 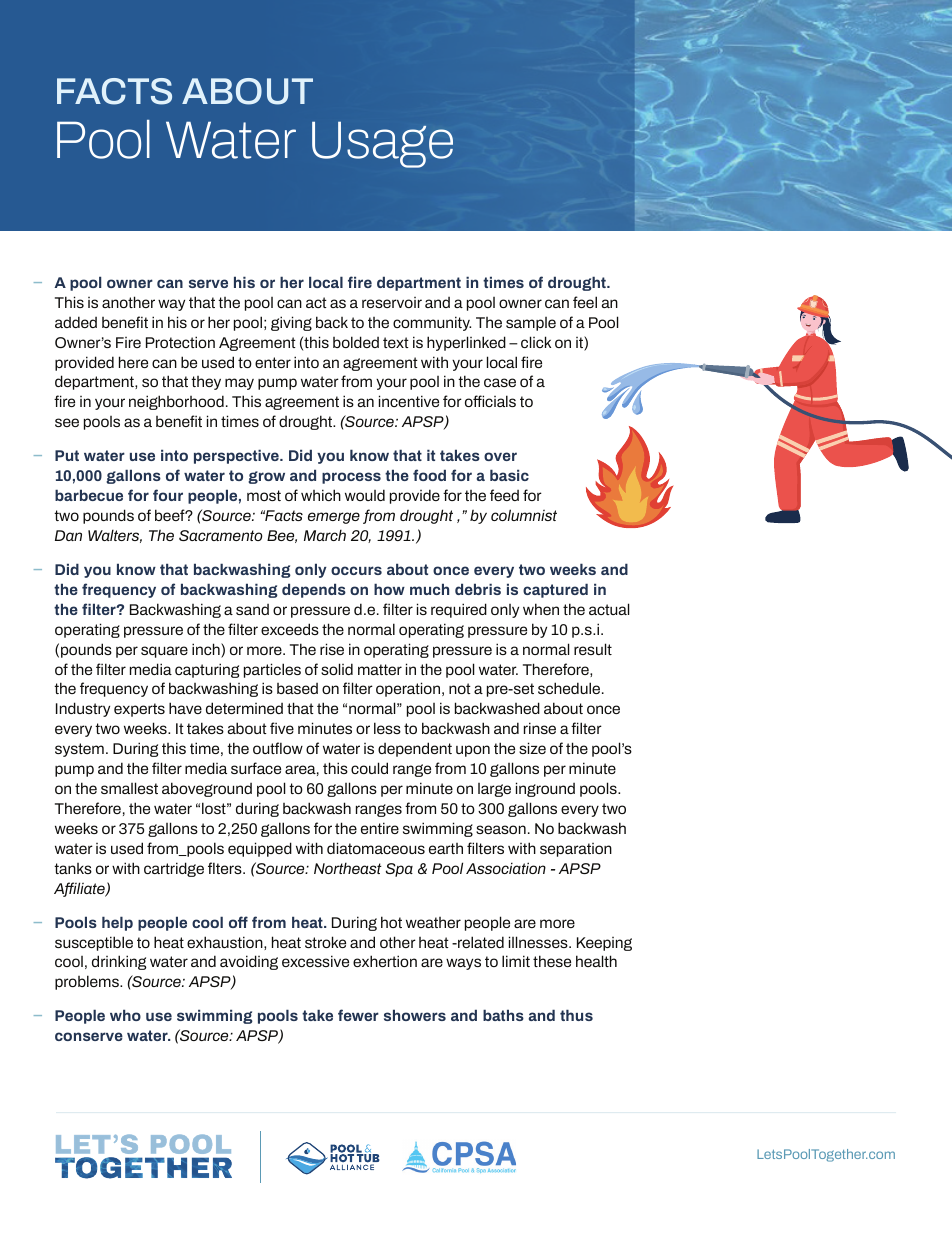 I want to click on who, so click(x=125, y=1015).
